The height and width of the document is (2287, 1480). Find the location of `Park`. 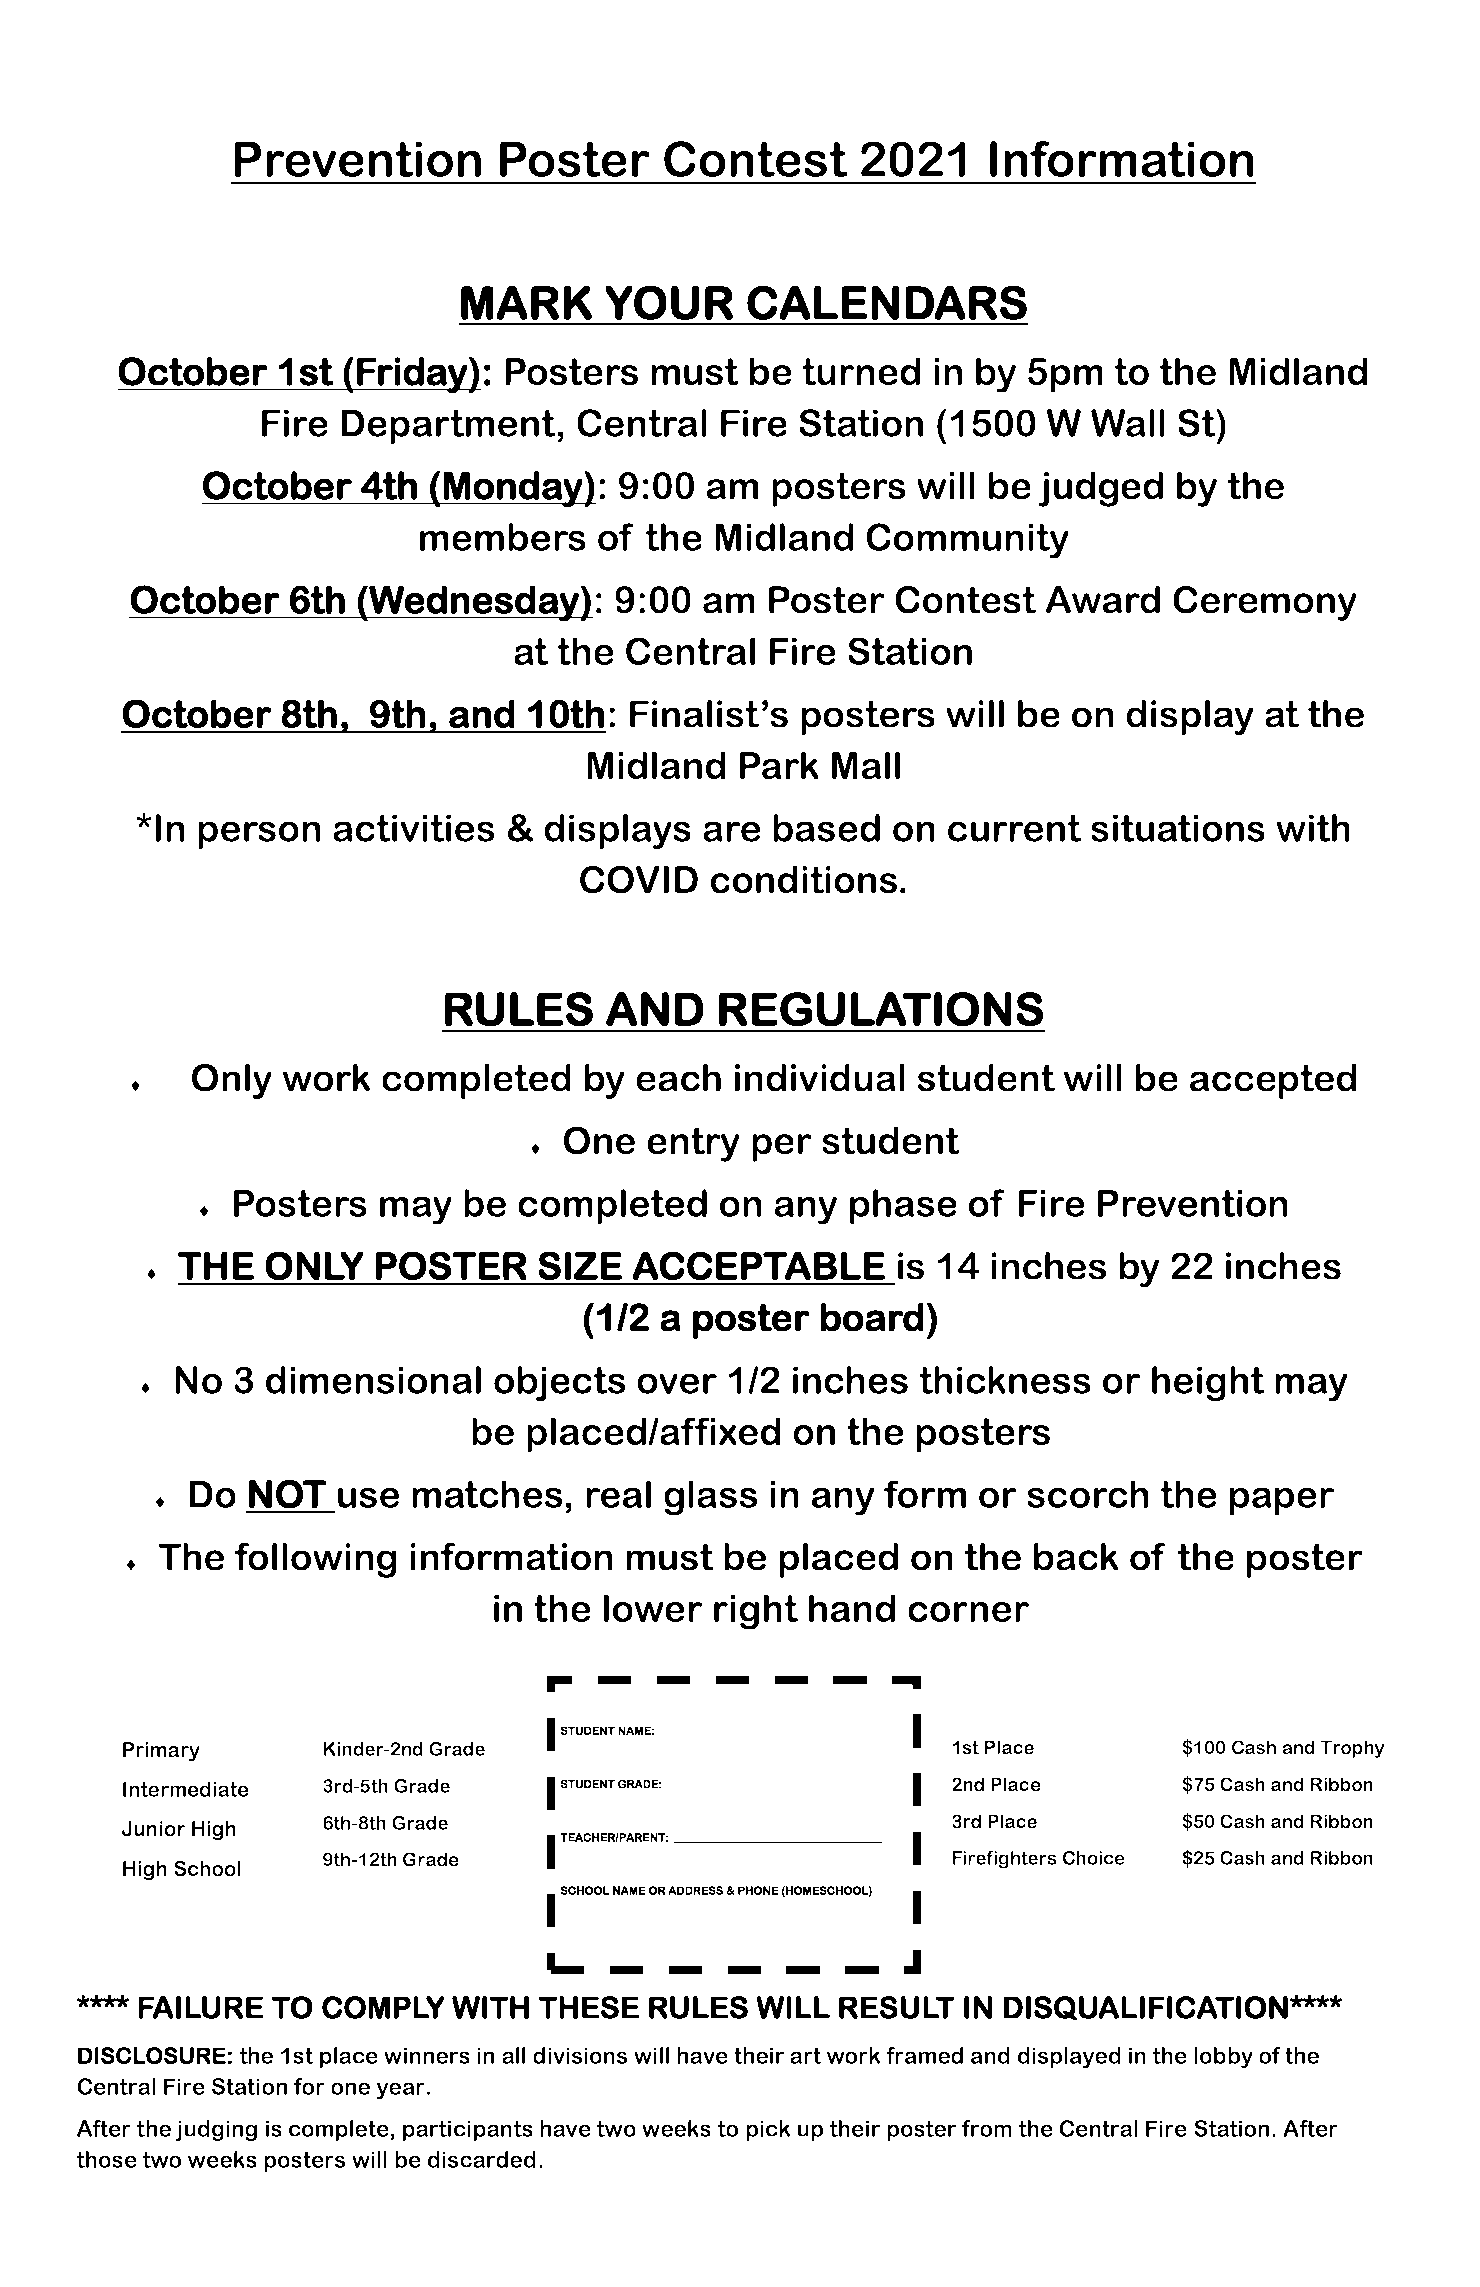

Park is located at coordinates (779, 765).
